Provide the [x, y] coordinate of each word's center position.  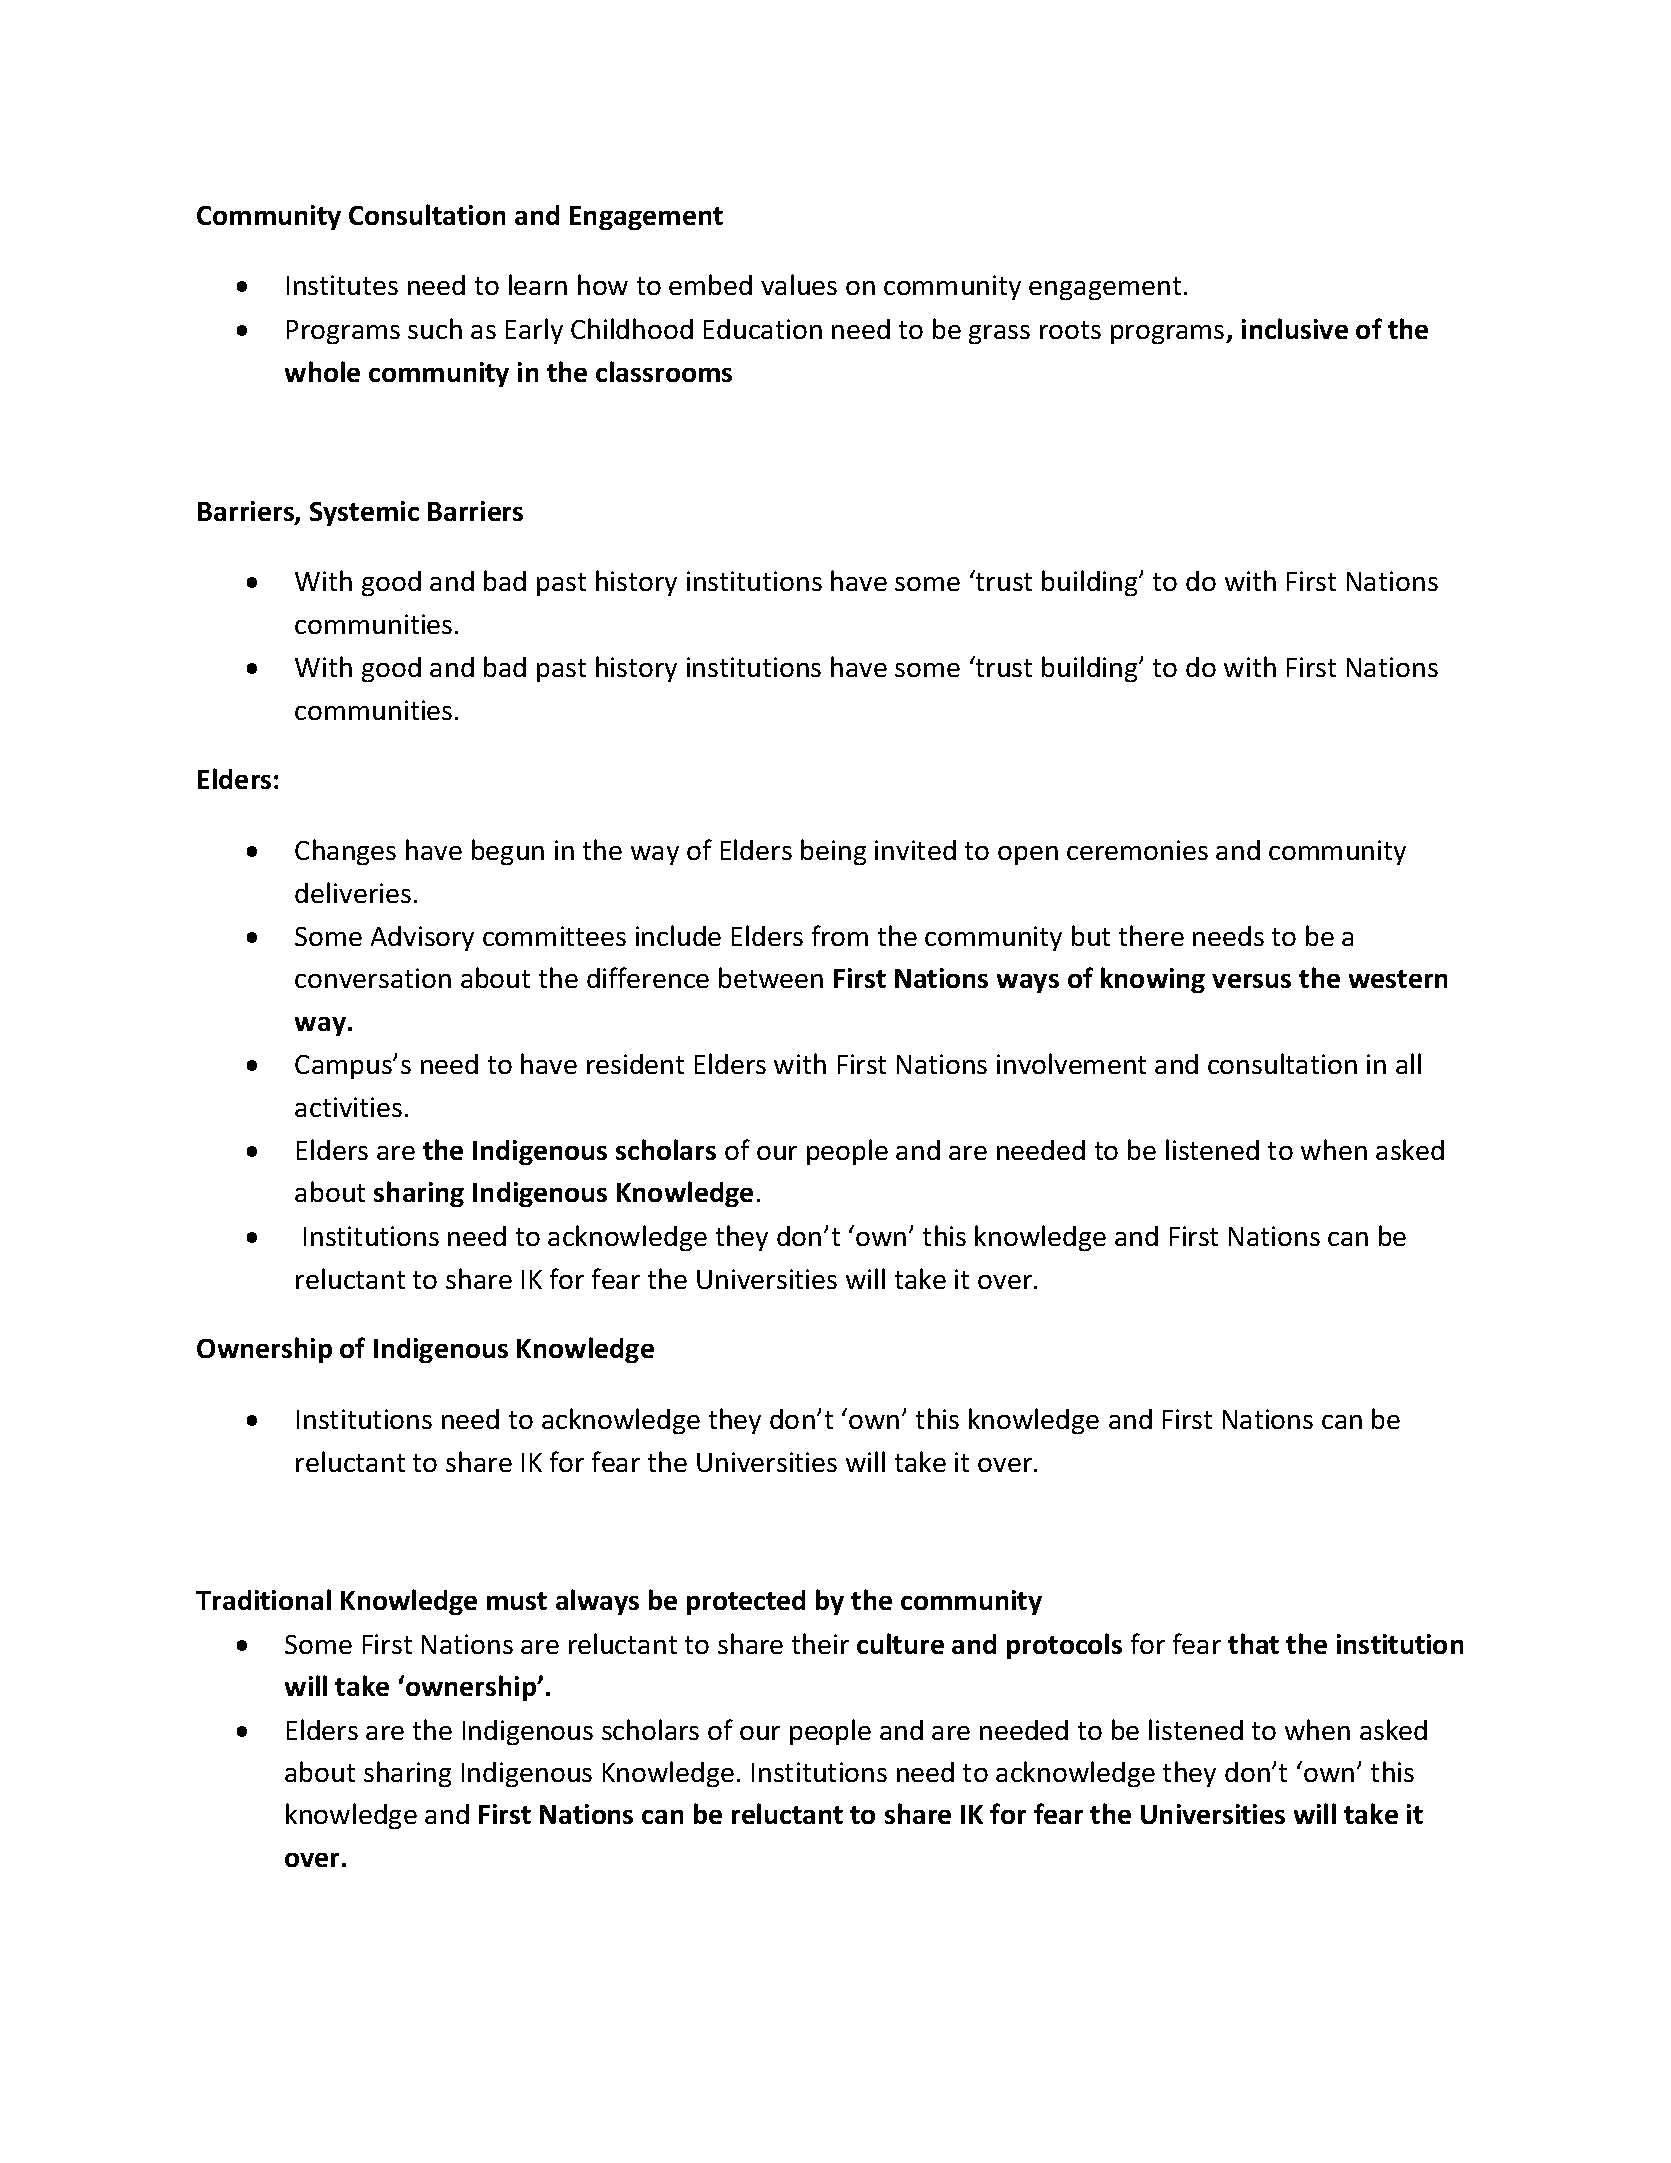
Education [763, 329]
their [820, 1643]
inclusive [1295, 328]
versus [1251, 981]
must [517, 1601]
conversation [373, 978]
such [435, 328]
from [840, 935]
